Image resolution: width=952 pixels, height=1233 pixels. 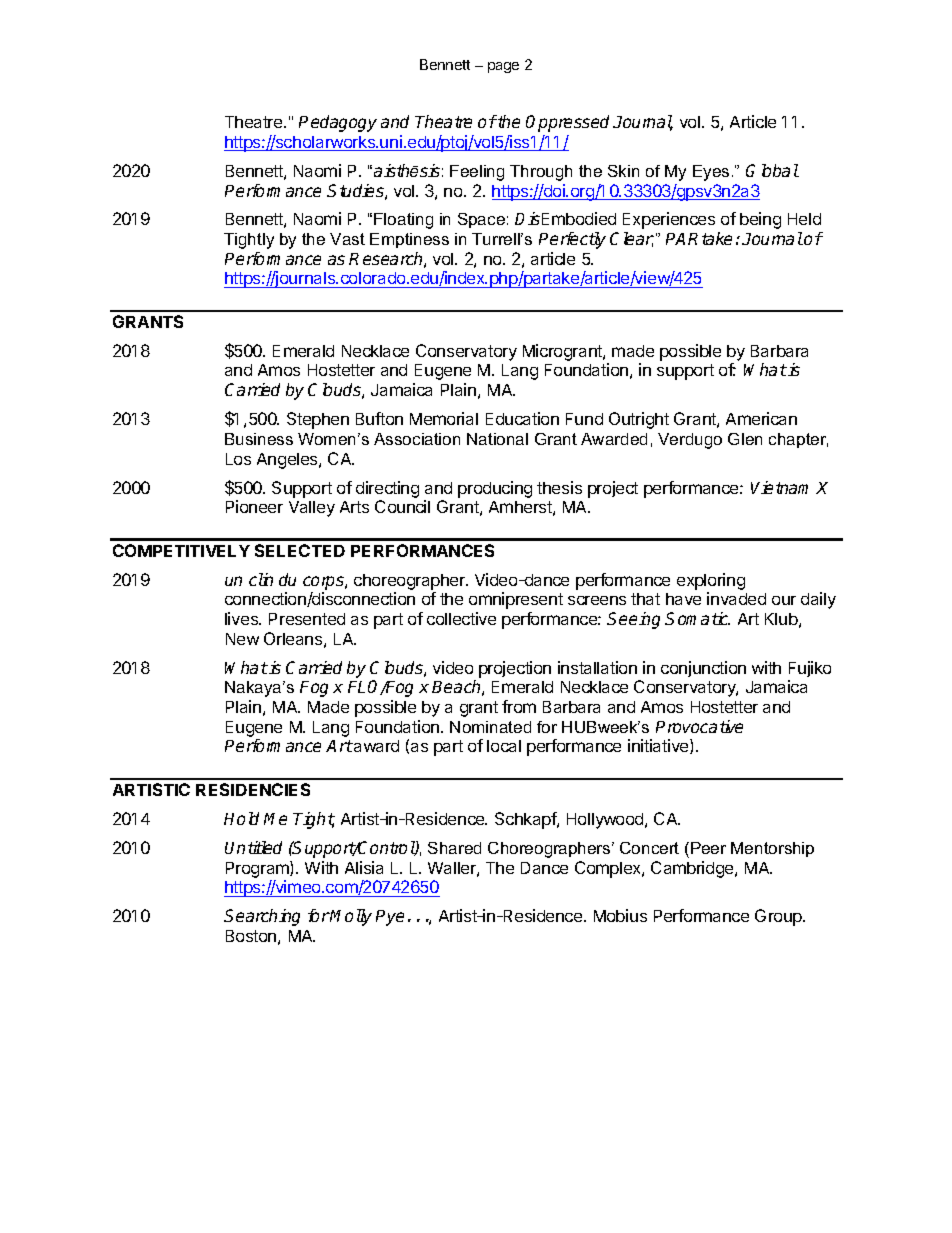 I want to click on New, so click(x=242, y=639).
